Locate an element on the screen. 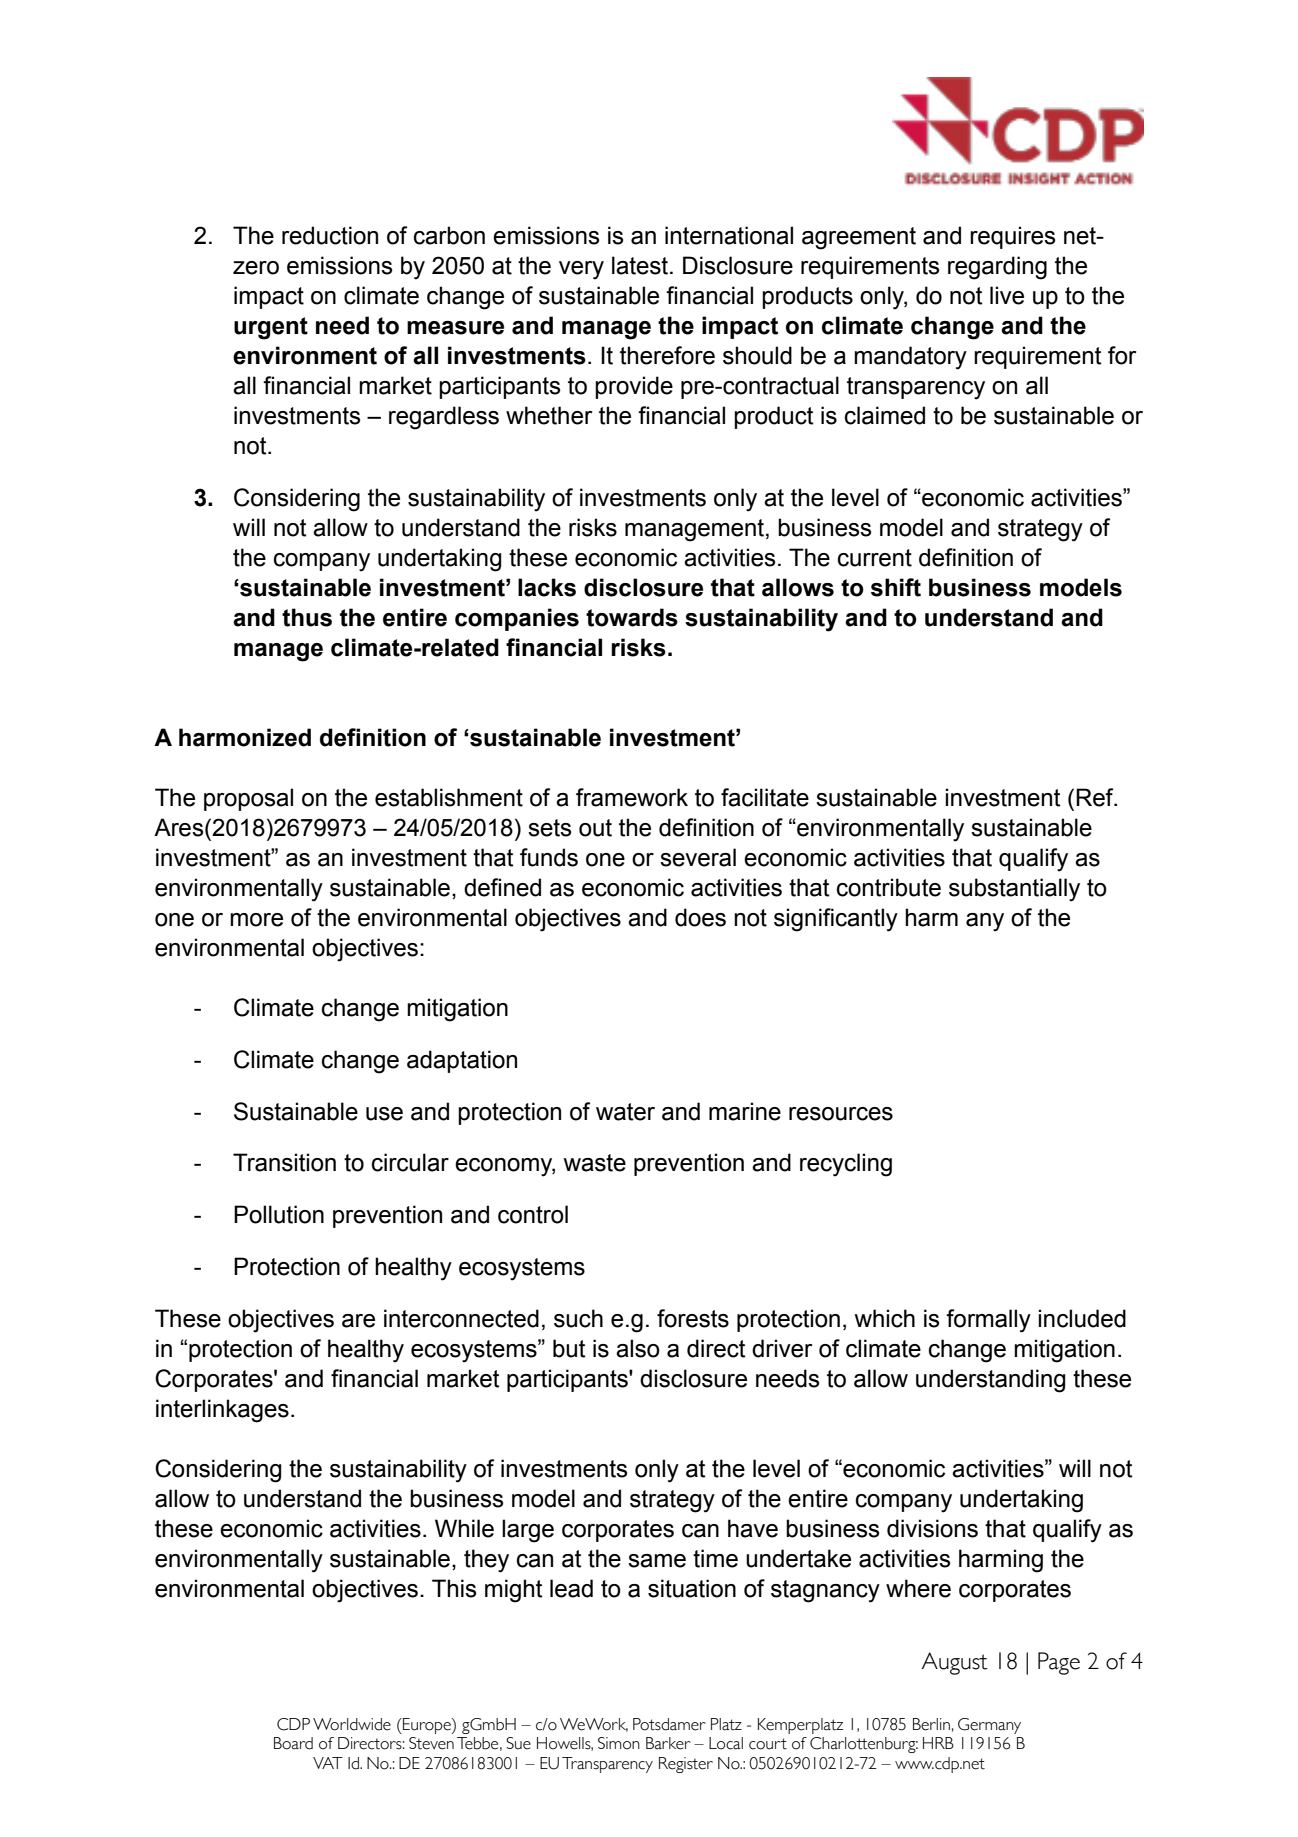 The image size is (1298, 1837). Germany is located at coordinates (989, 1726).
